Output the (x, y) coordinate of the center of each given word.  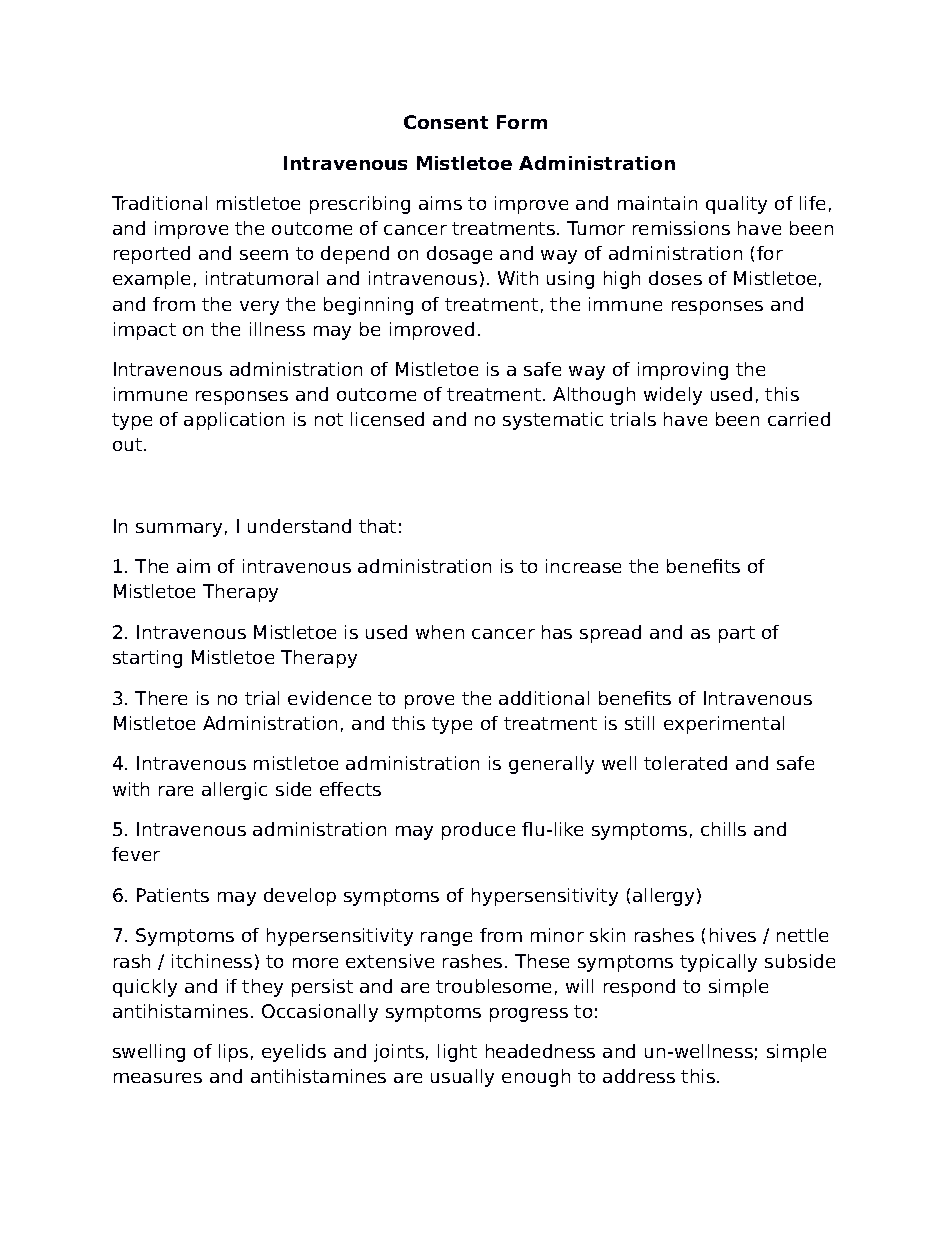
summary (179, 530)
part (737, 634)
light (457, 1053)
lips (233, 1053)
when (440, 632)
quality (736, 205)
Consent (446, 122)
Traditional (159, 203)
